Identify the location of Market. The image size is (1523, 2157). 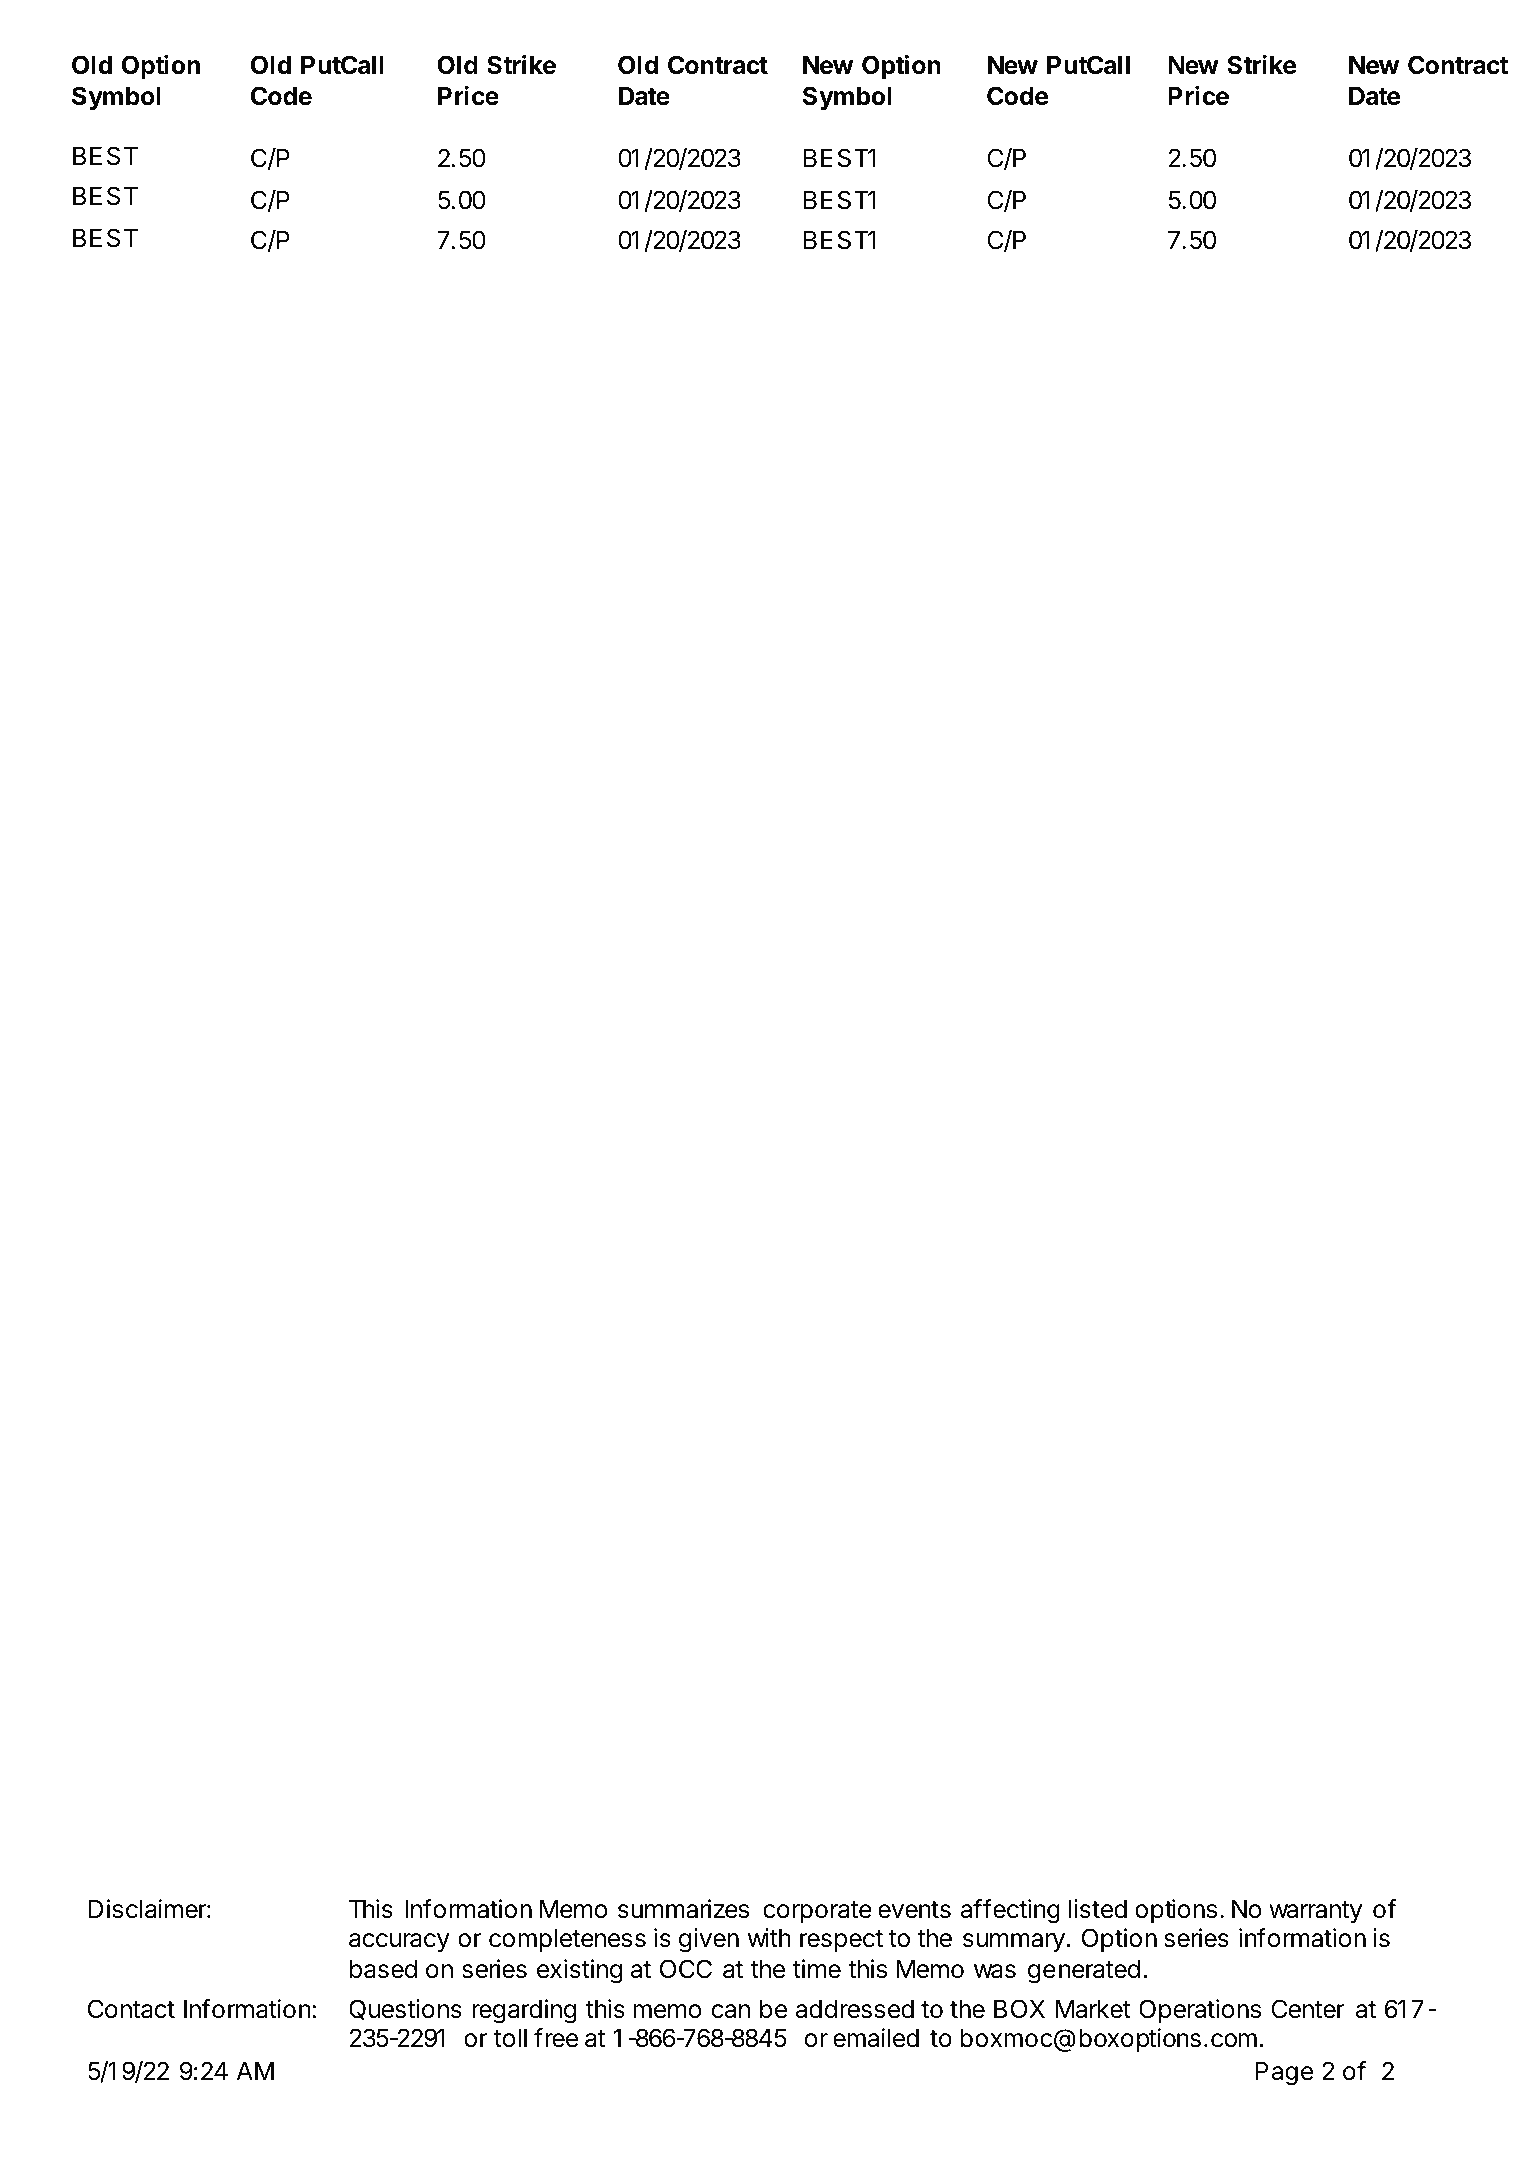
(1093, 2009).
